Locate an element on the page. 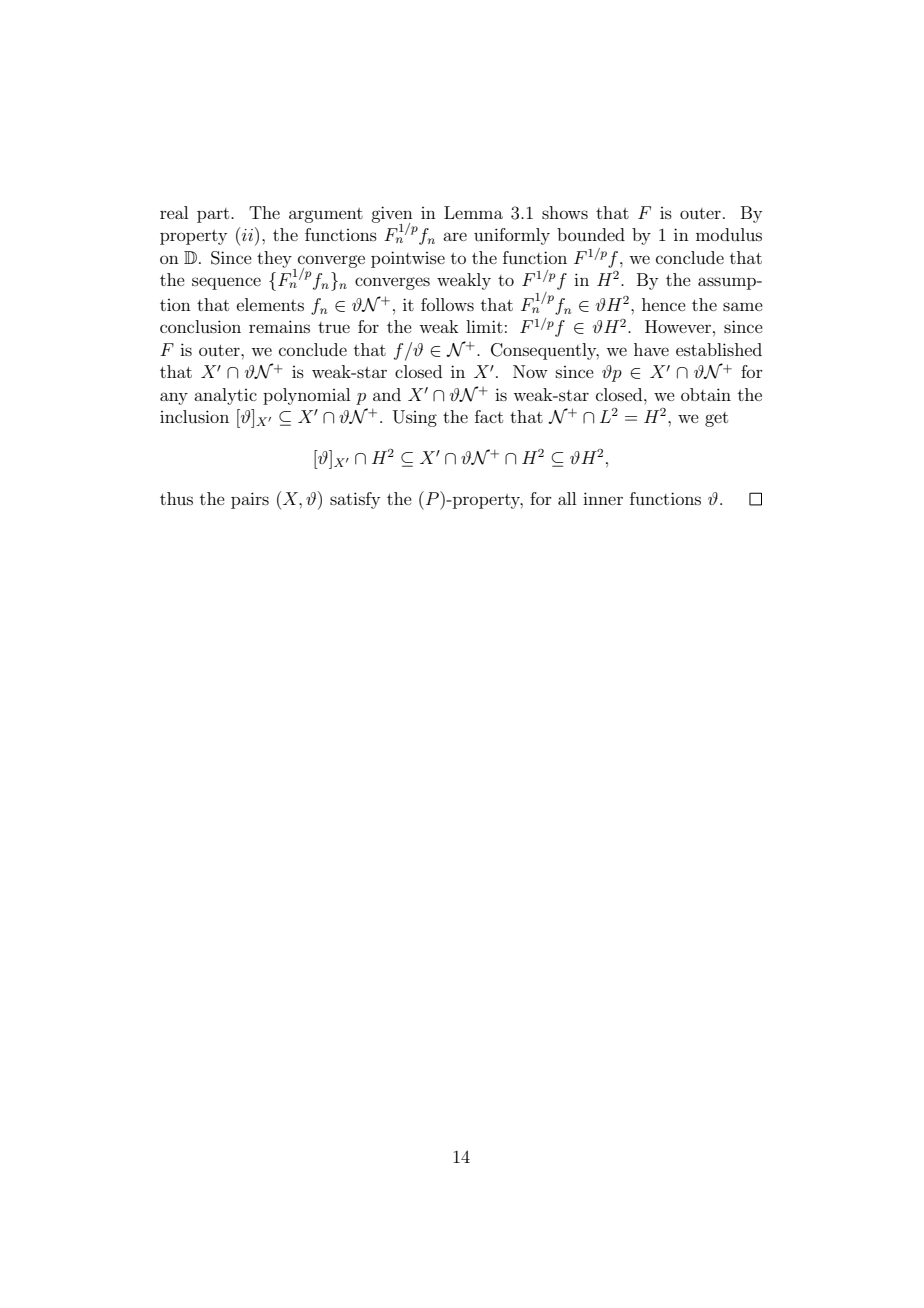 This image has height=1308, width=924. sequence is located at coordinates (226, 283).
